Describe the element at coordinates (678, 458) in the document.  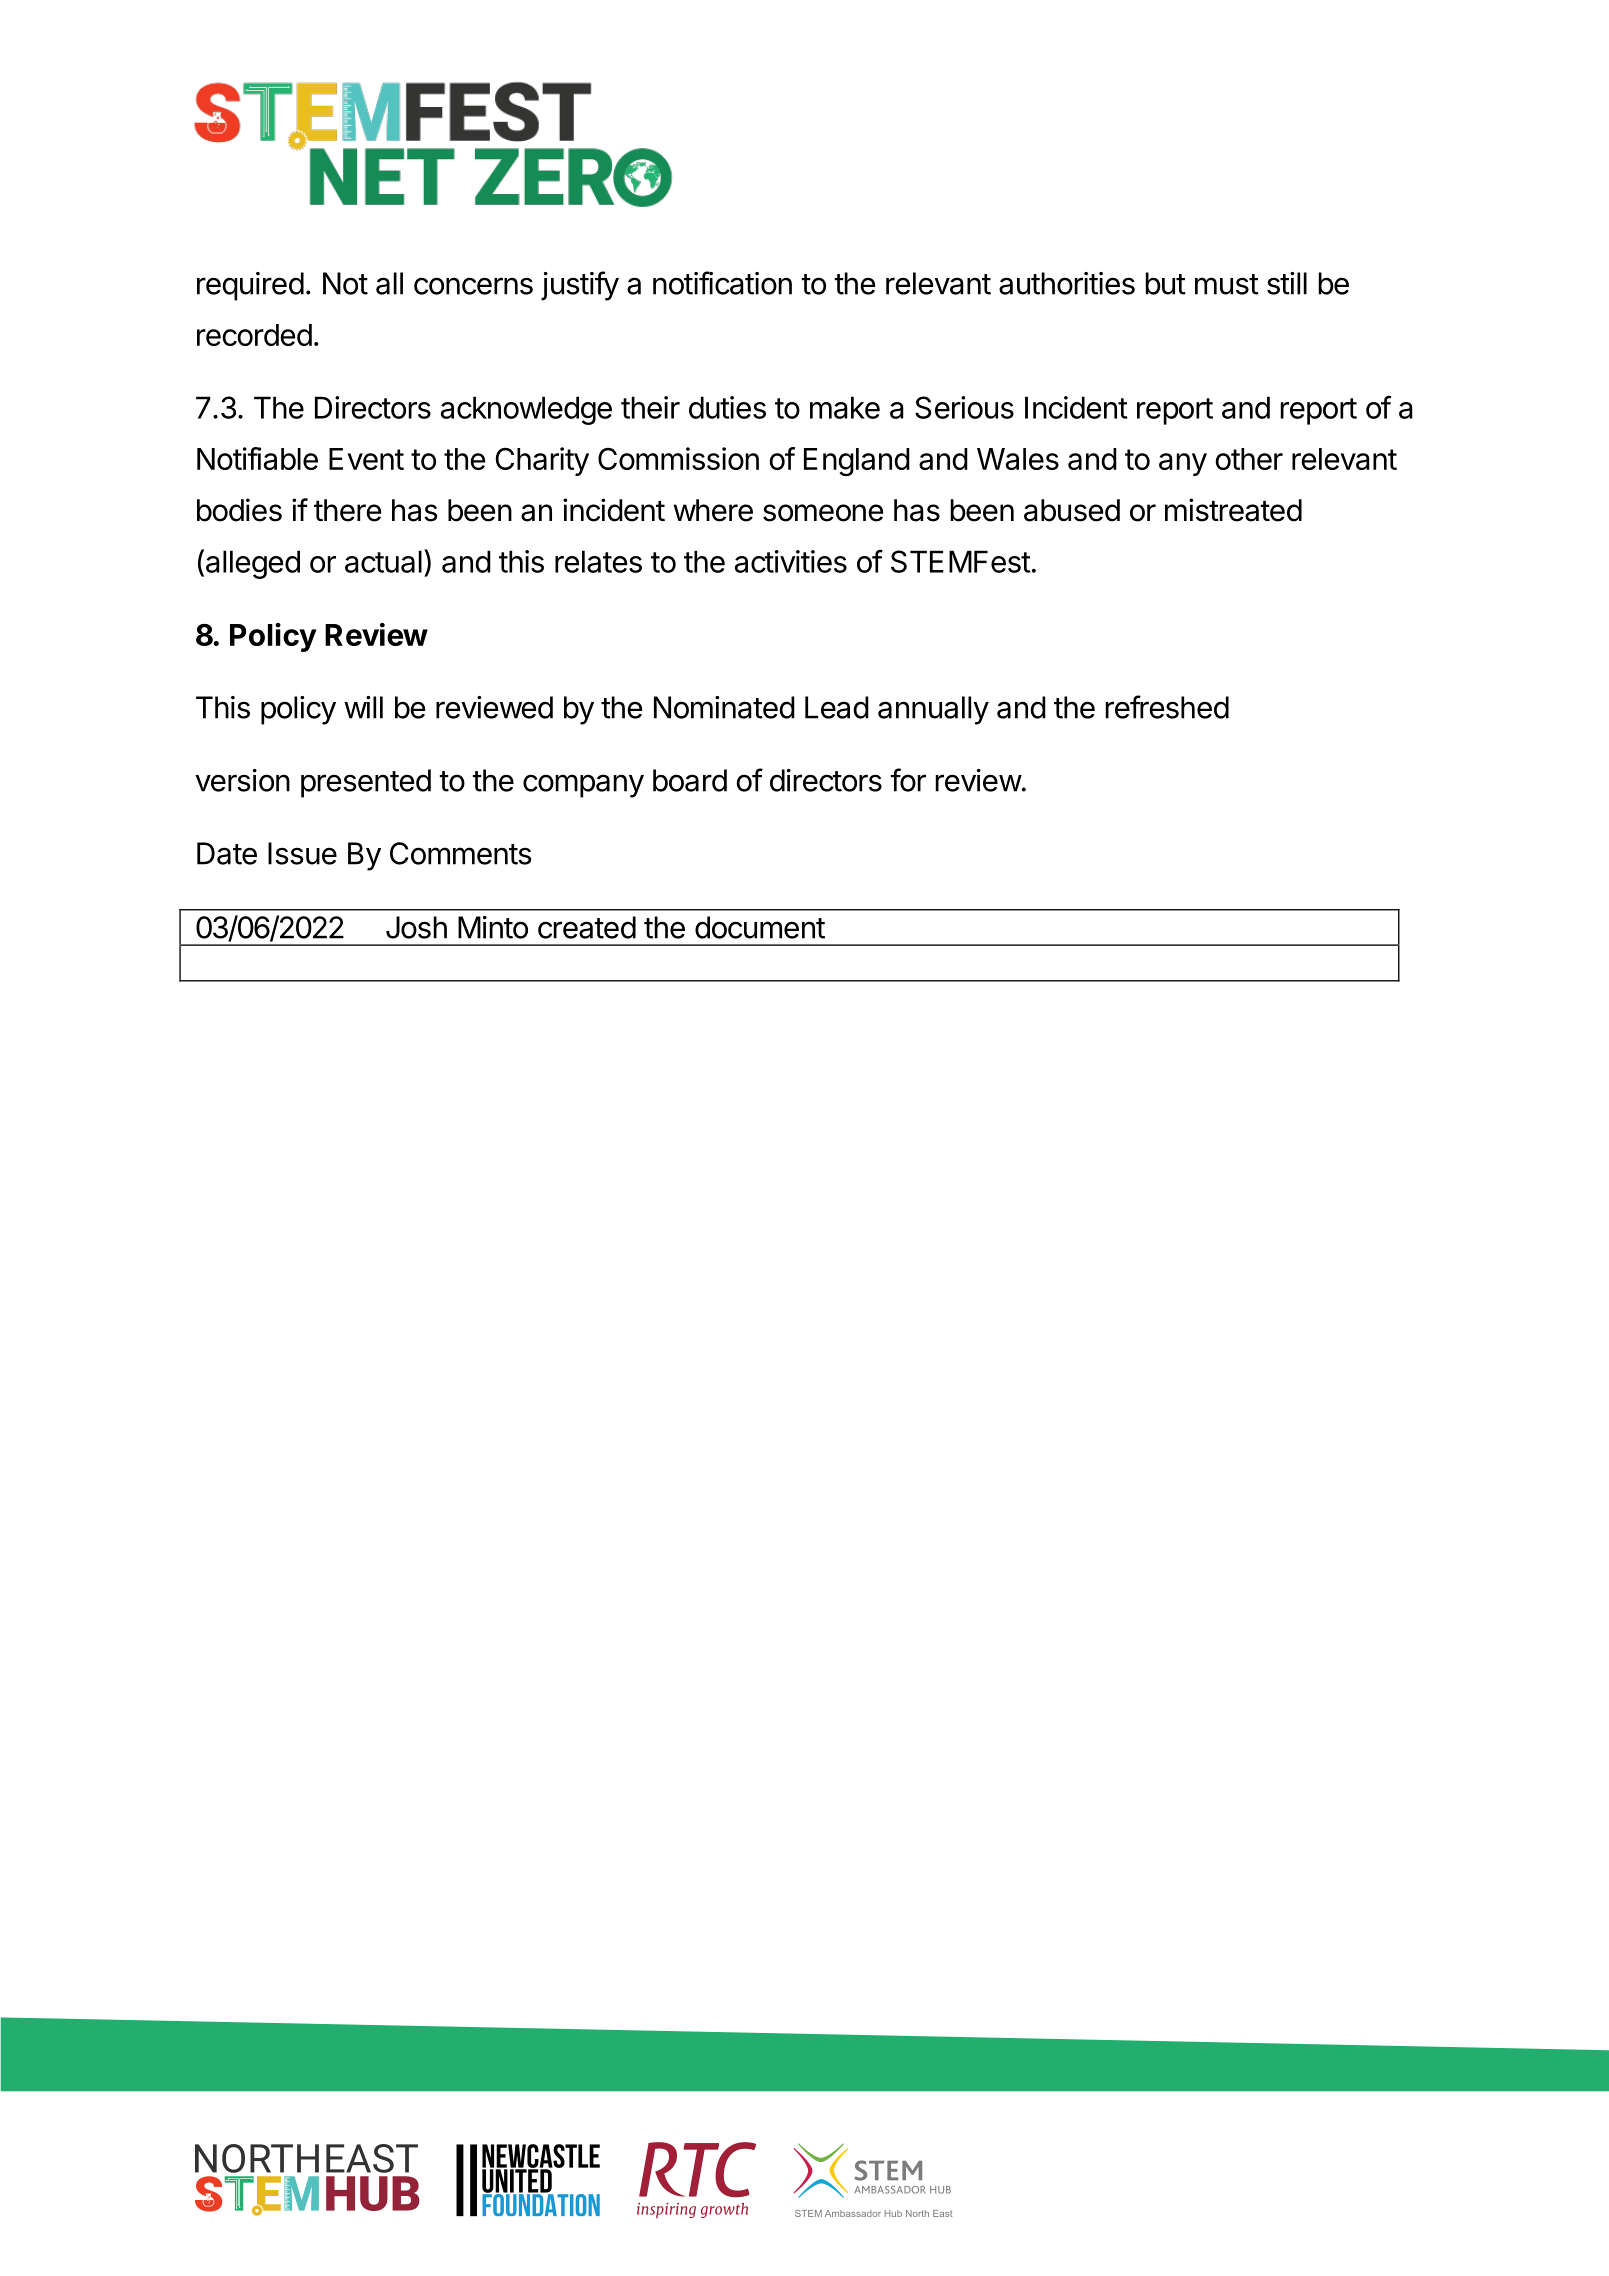
I see `Commission` at that location.
